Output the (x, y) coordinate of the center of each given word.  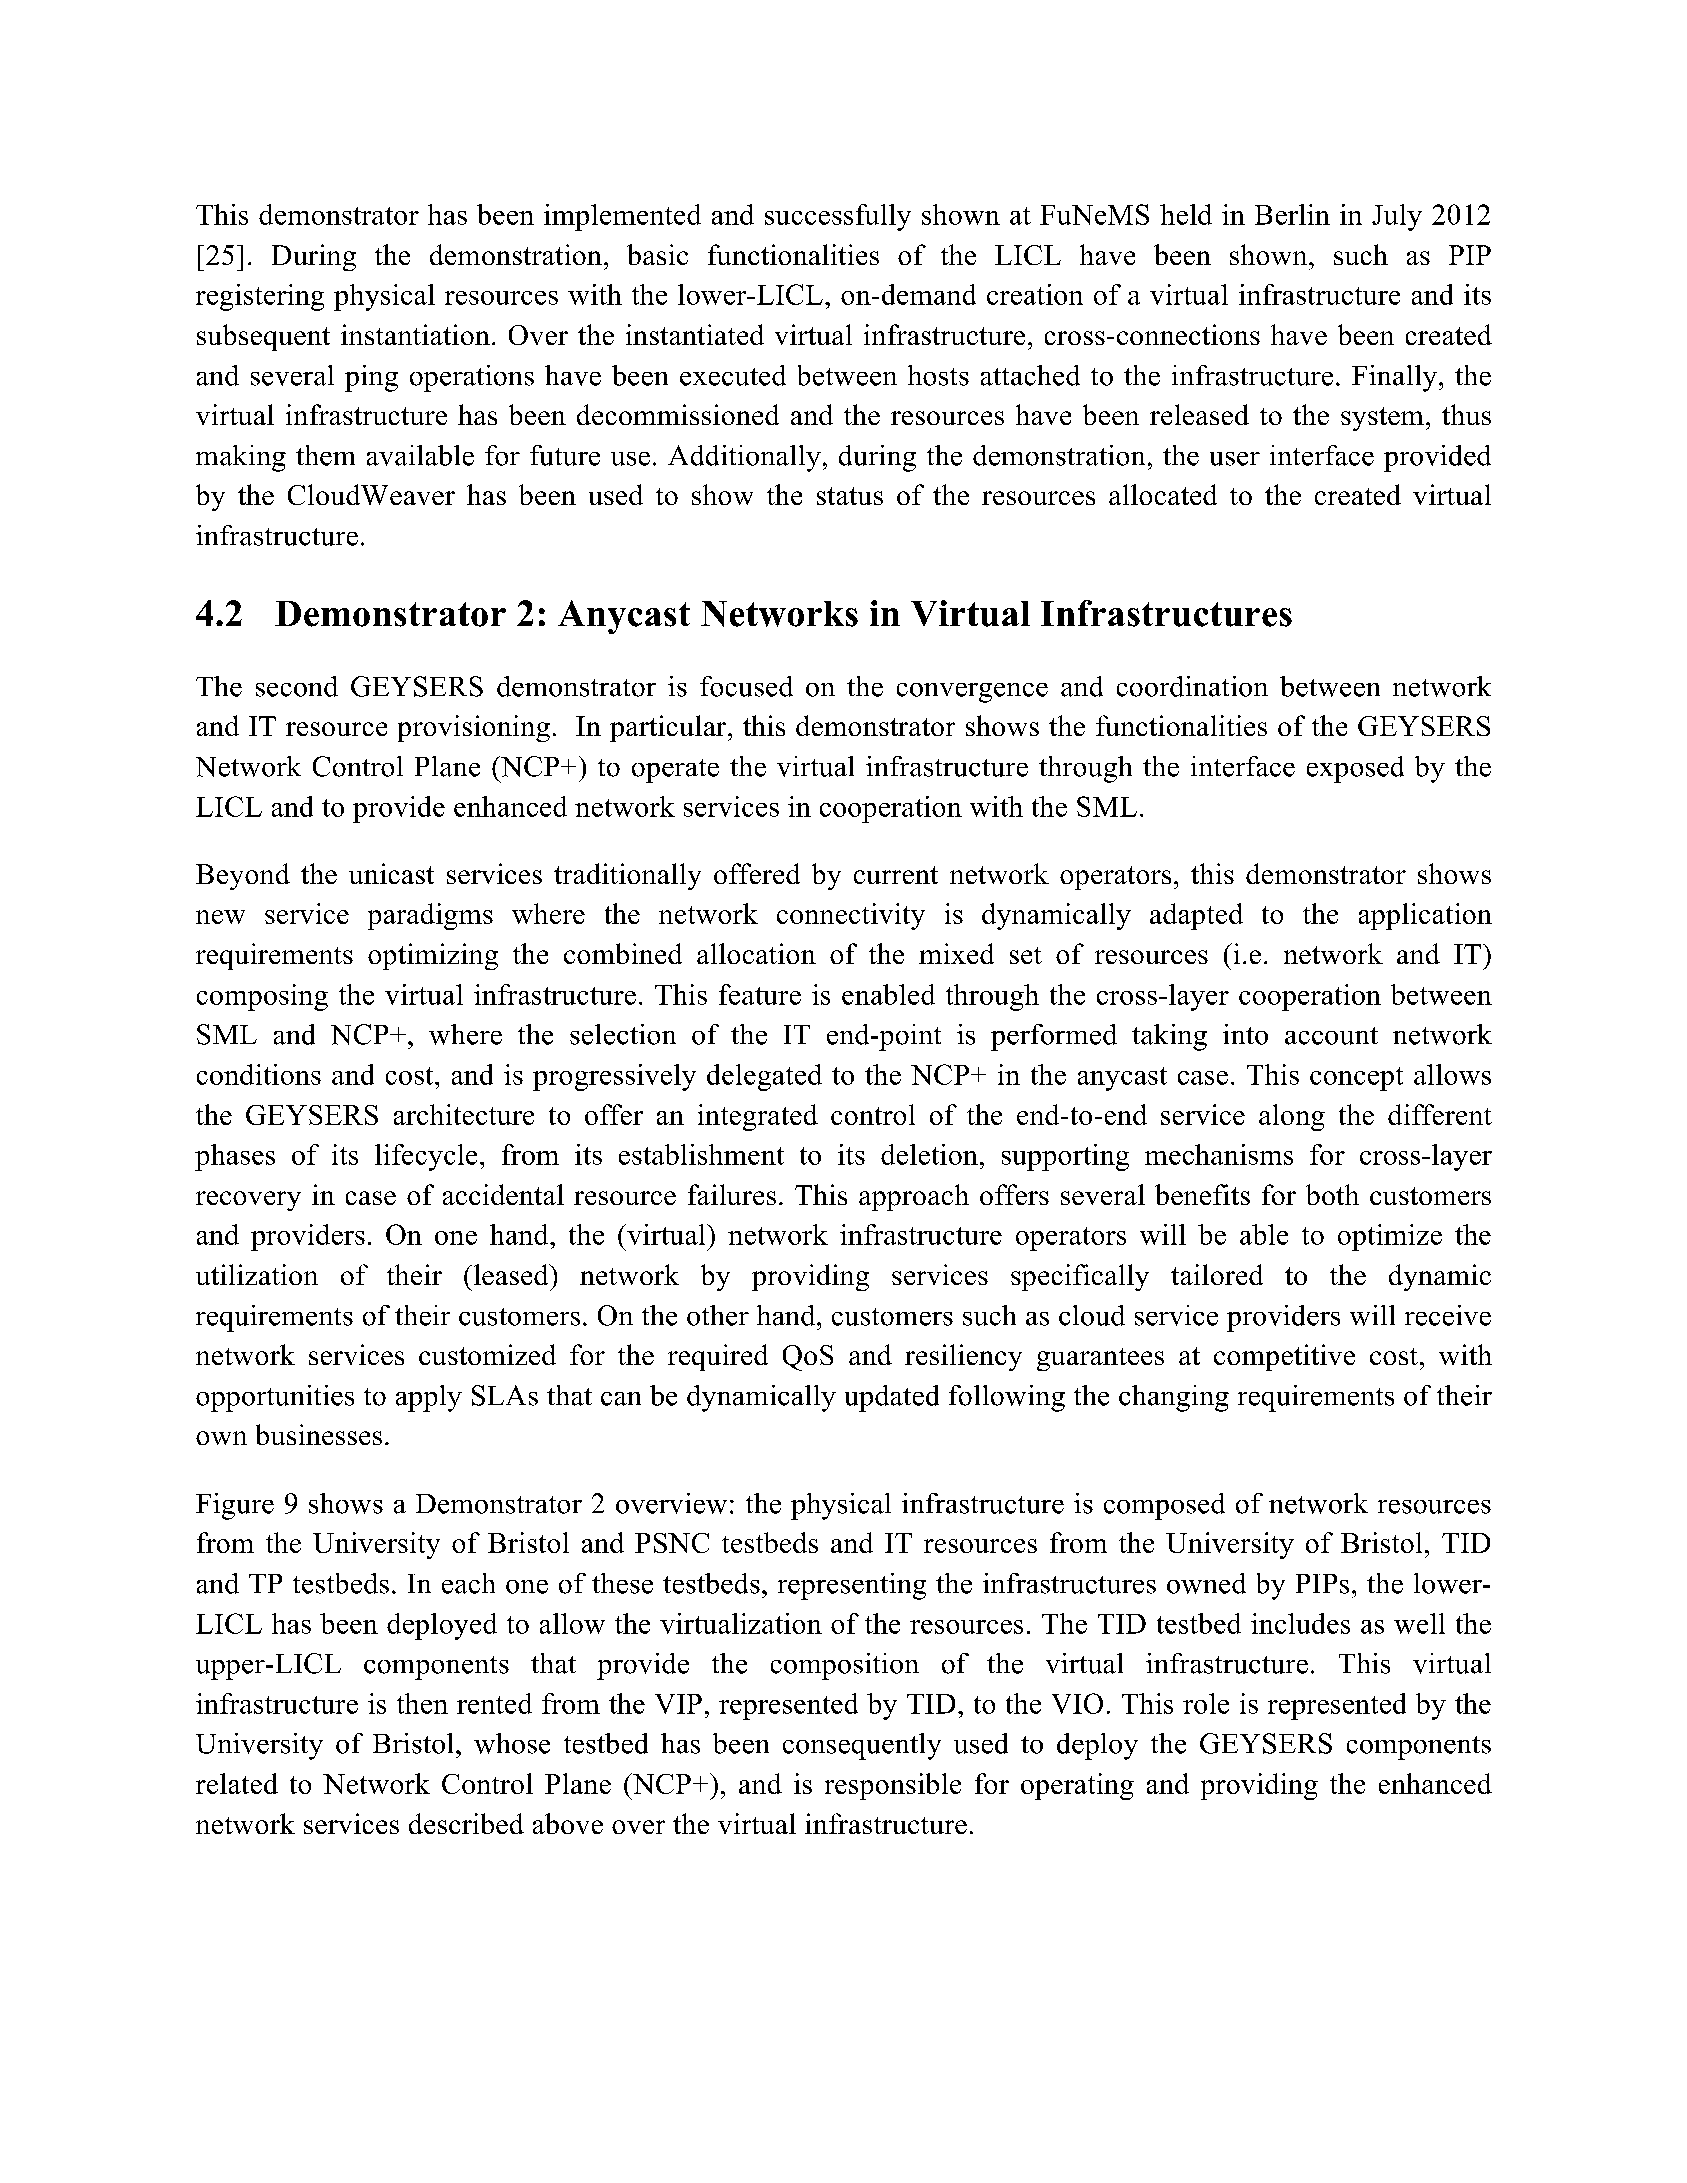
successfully (838, 217)
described (466, 1823)
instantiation (415, 334)
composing (262, 997)
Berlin (1292, 214)
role (1206, 1703)
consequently (862, 1746)
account (1331, 1036)
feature (760, 994)
